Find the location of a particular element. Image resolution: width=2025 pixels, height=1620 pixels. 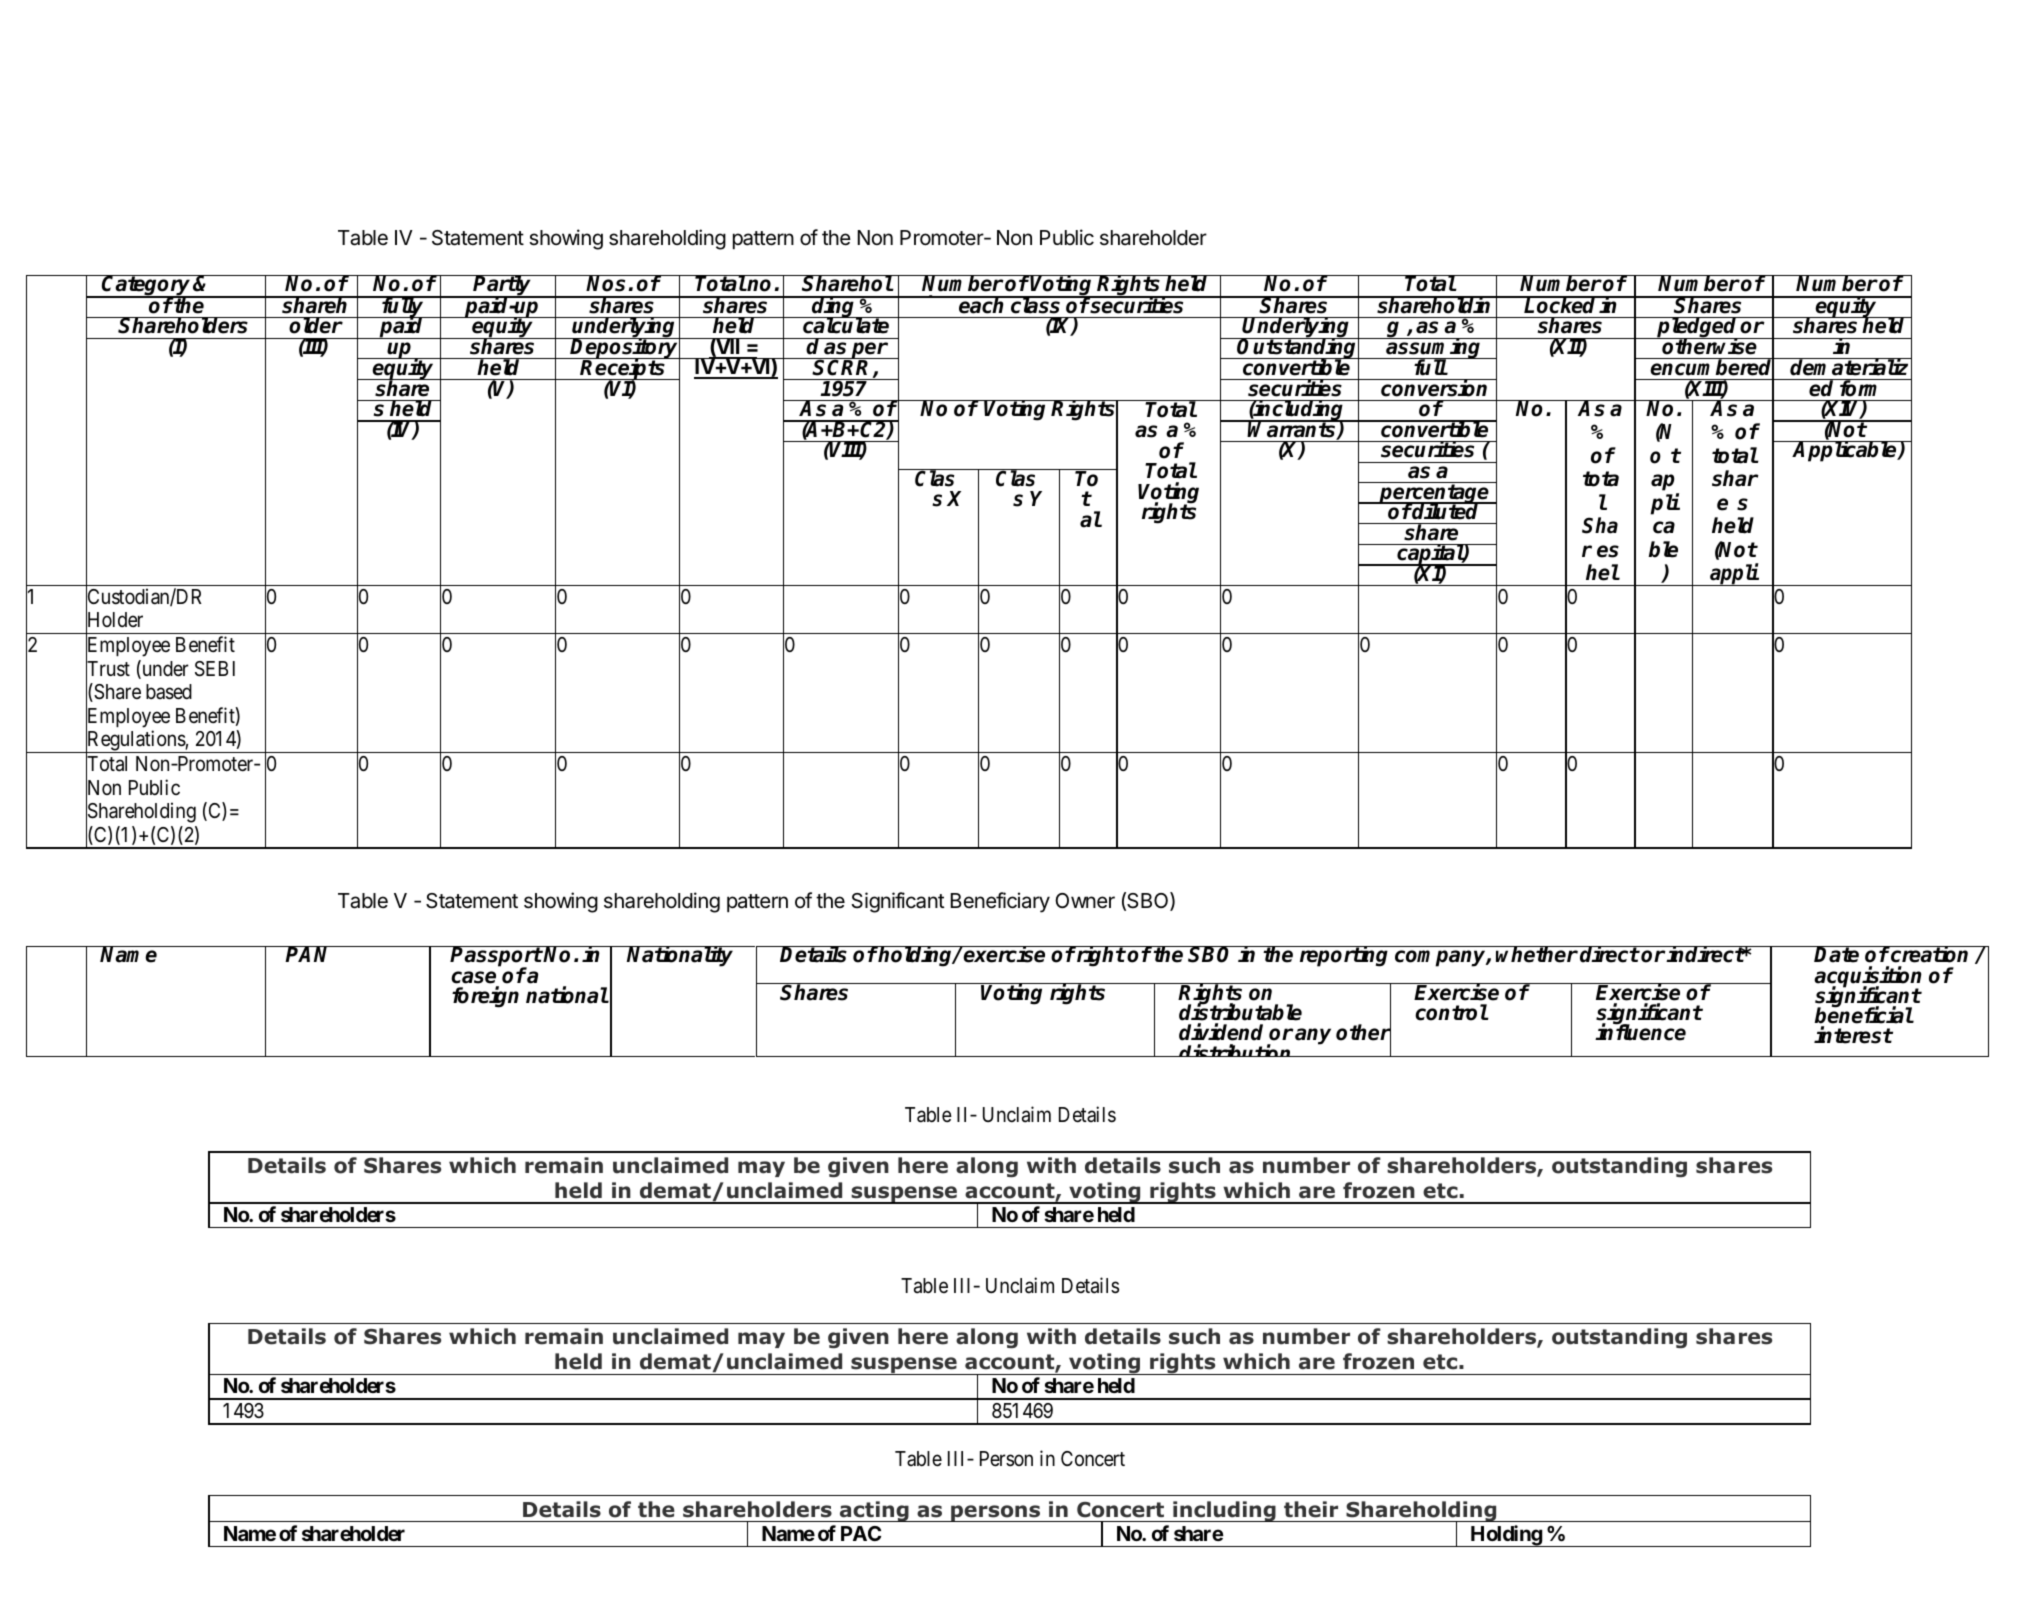

acting is located at coordinates (874, 1511).
